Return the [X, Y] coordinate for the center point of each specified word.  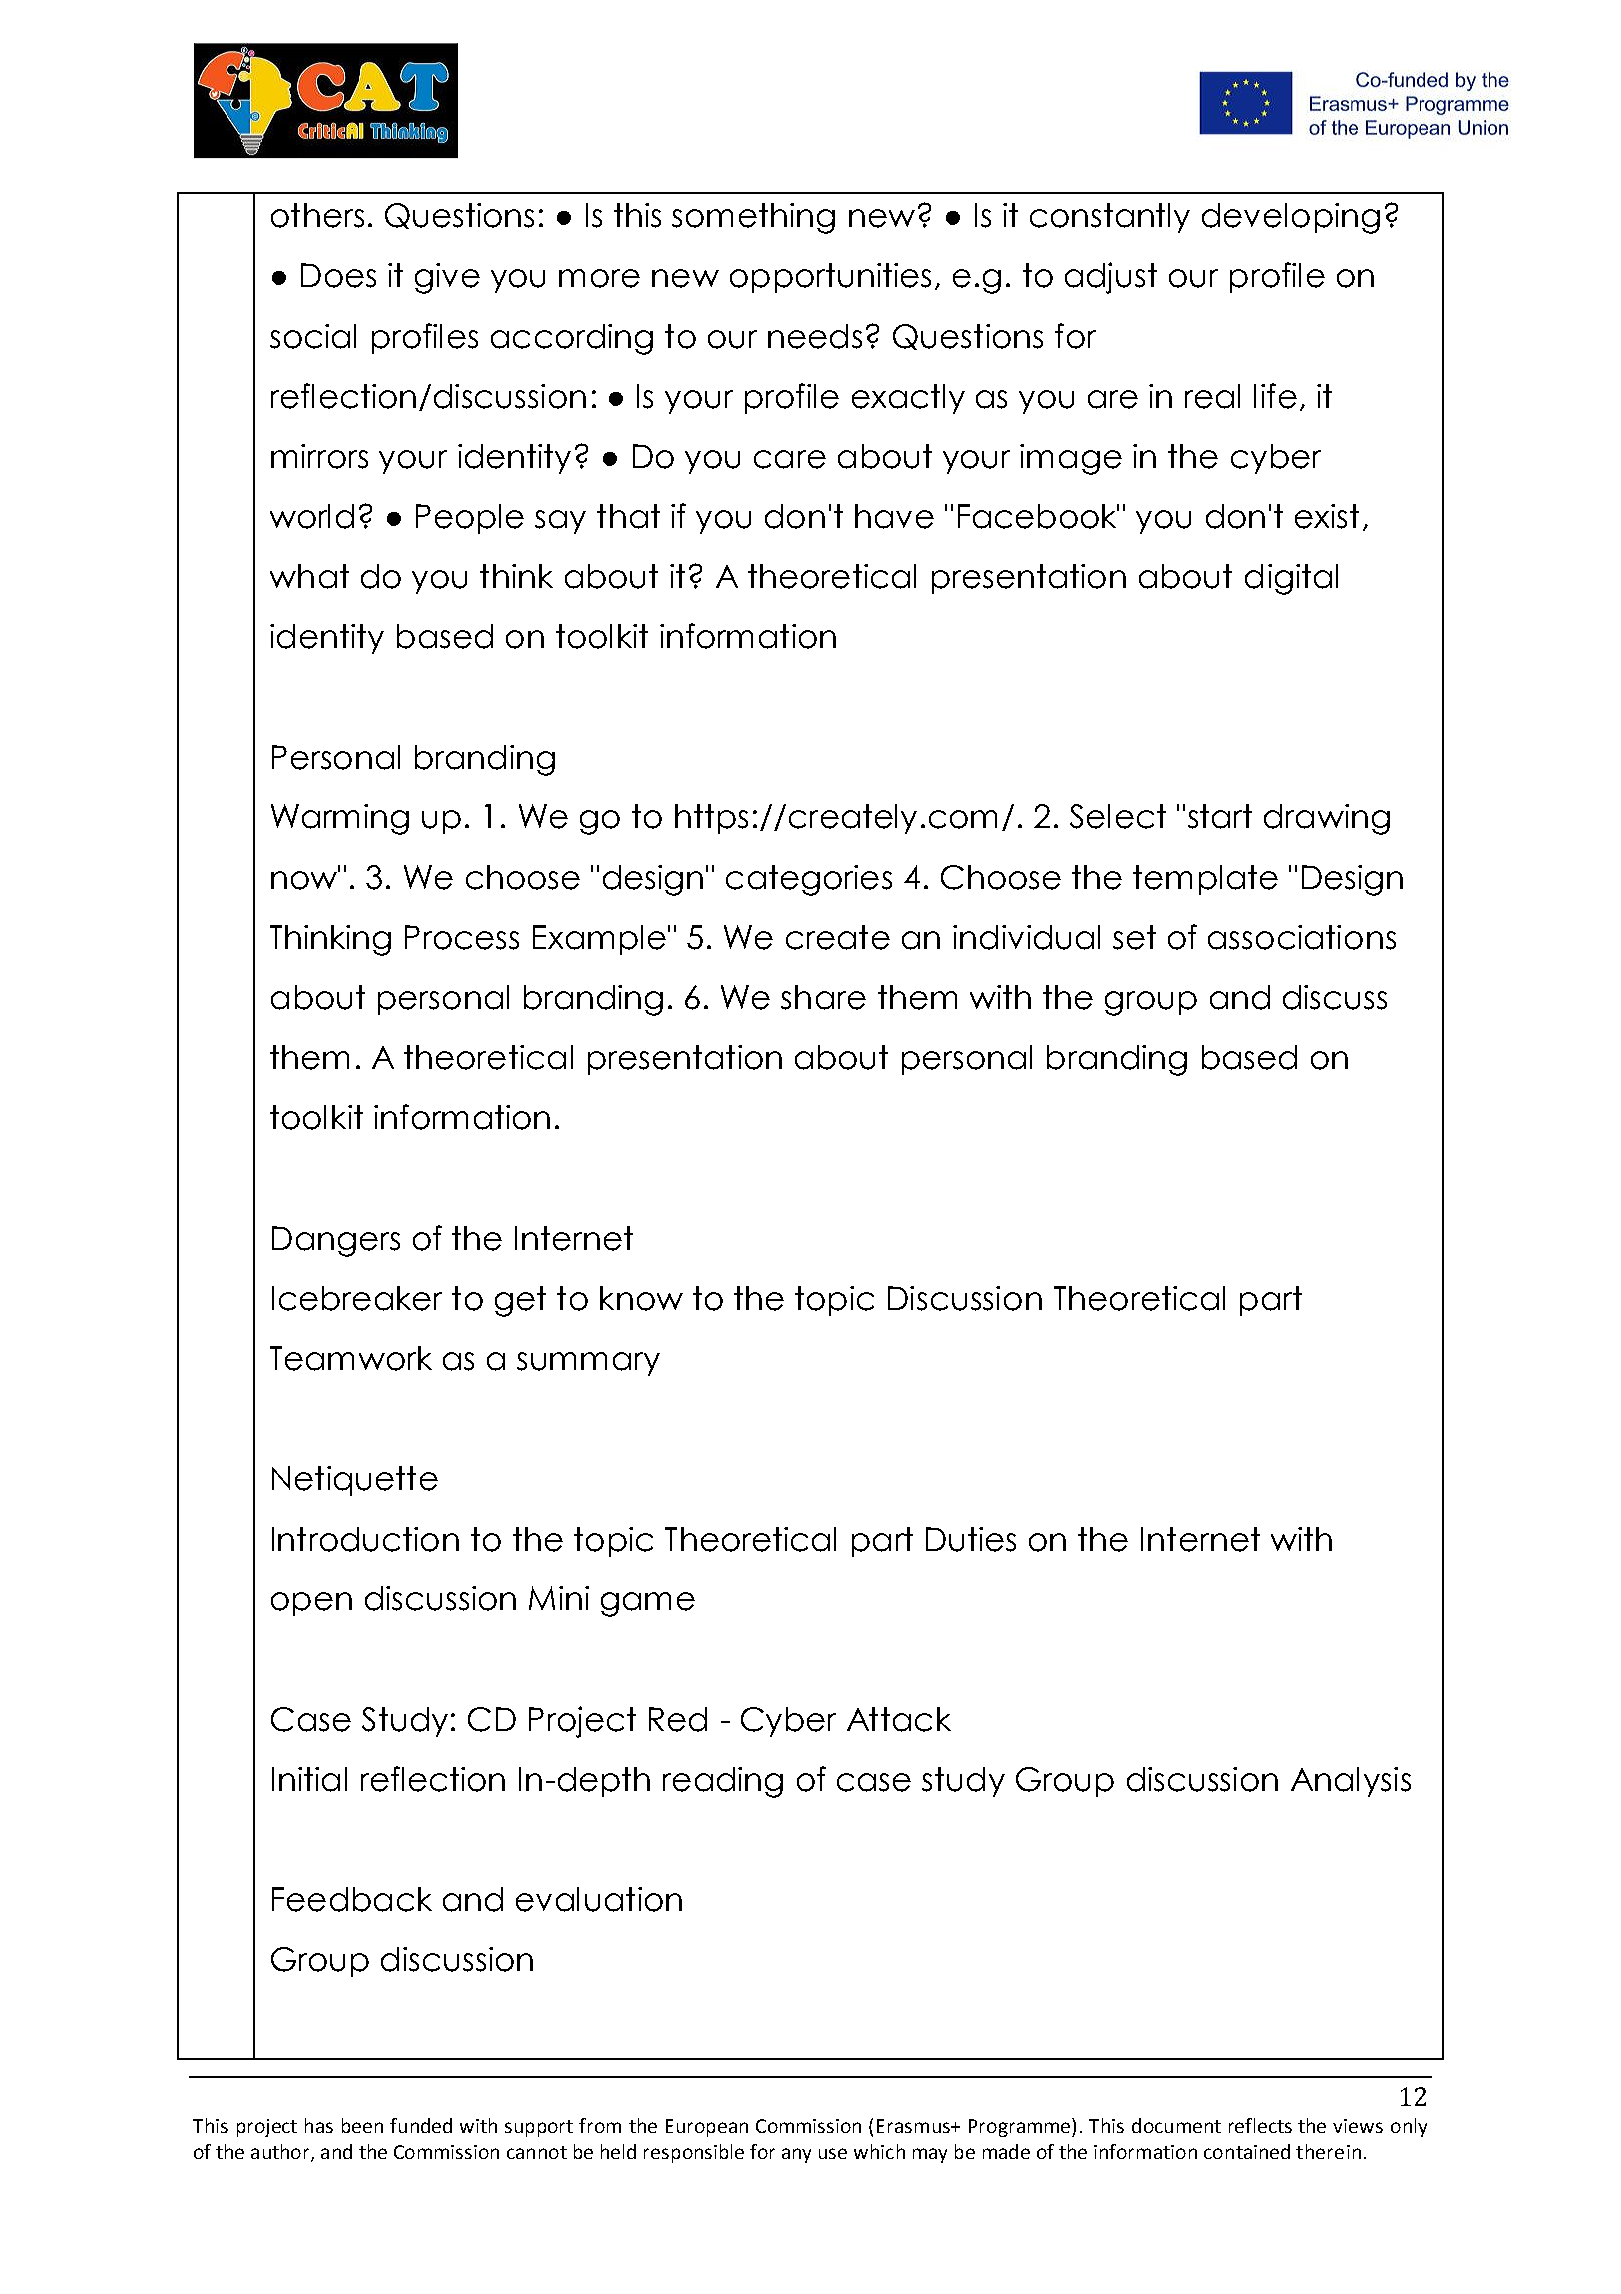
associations [1302, 937]
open [311, 1604]
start [1220, 816]
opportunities [830, 278]
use [833, 2153]
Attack [899, 1719]
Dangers [336, 1241]
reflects [1260, 2125]
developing [1291, 218]
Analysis [1351, 1782]
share [823, 997]
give [447, 278]
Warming [340, 819]
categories [809, 880]
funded [421, 2125]
